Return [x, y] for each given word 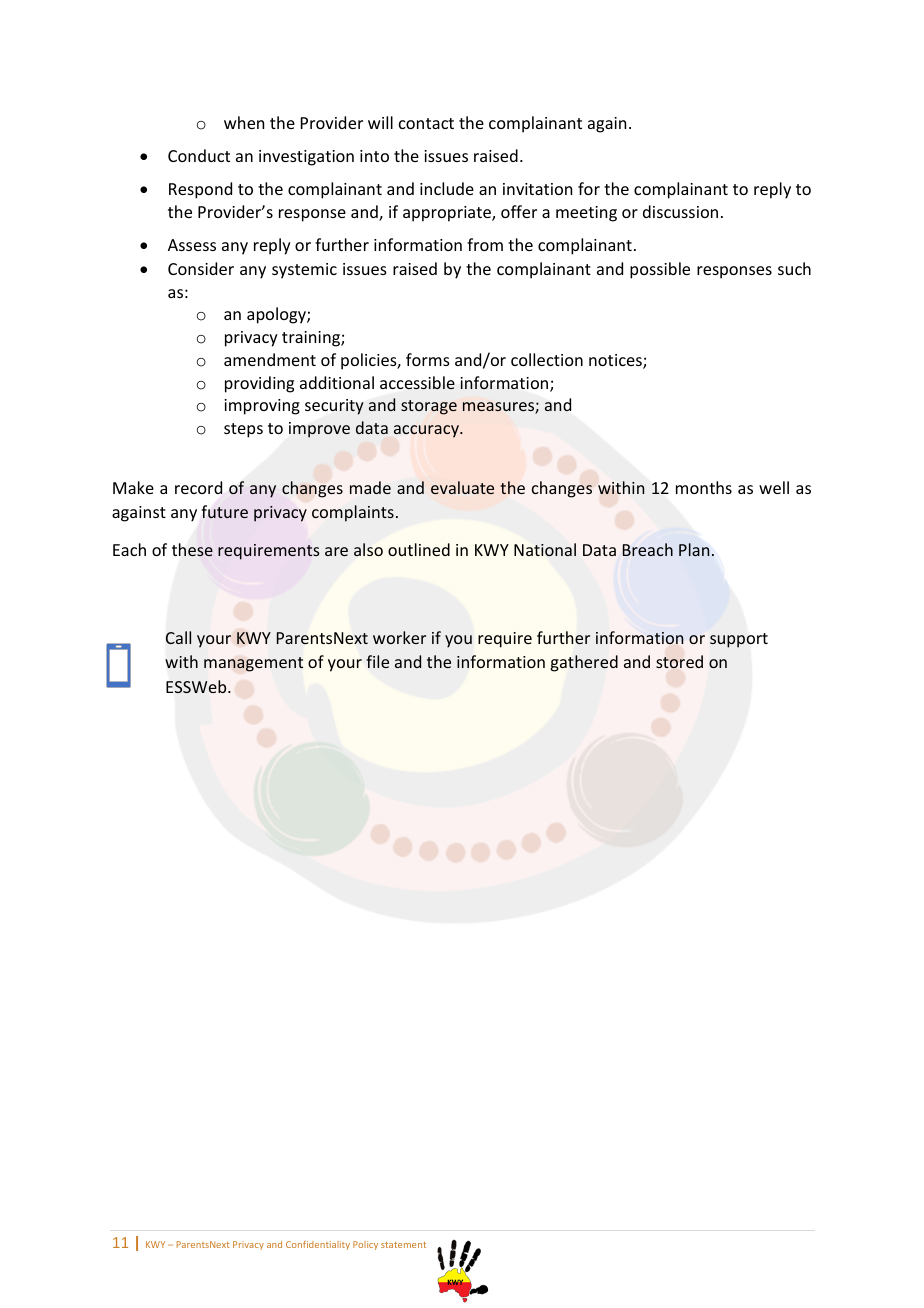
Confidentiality [318, 1245]
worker [399, 637]
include [447, 188]
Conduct [199, 155]
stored [679, 662]
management [253, 664]
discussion [680, 211]
